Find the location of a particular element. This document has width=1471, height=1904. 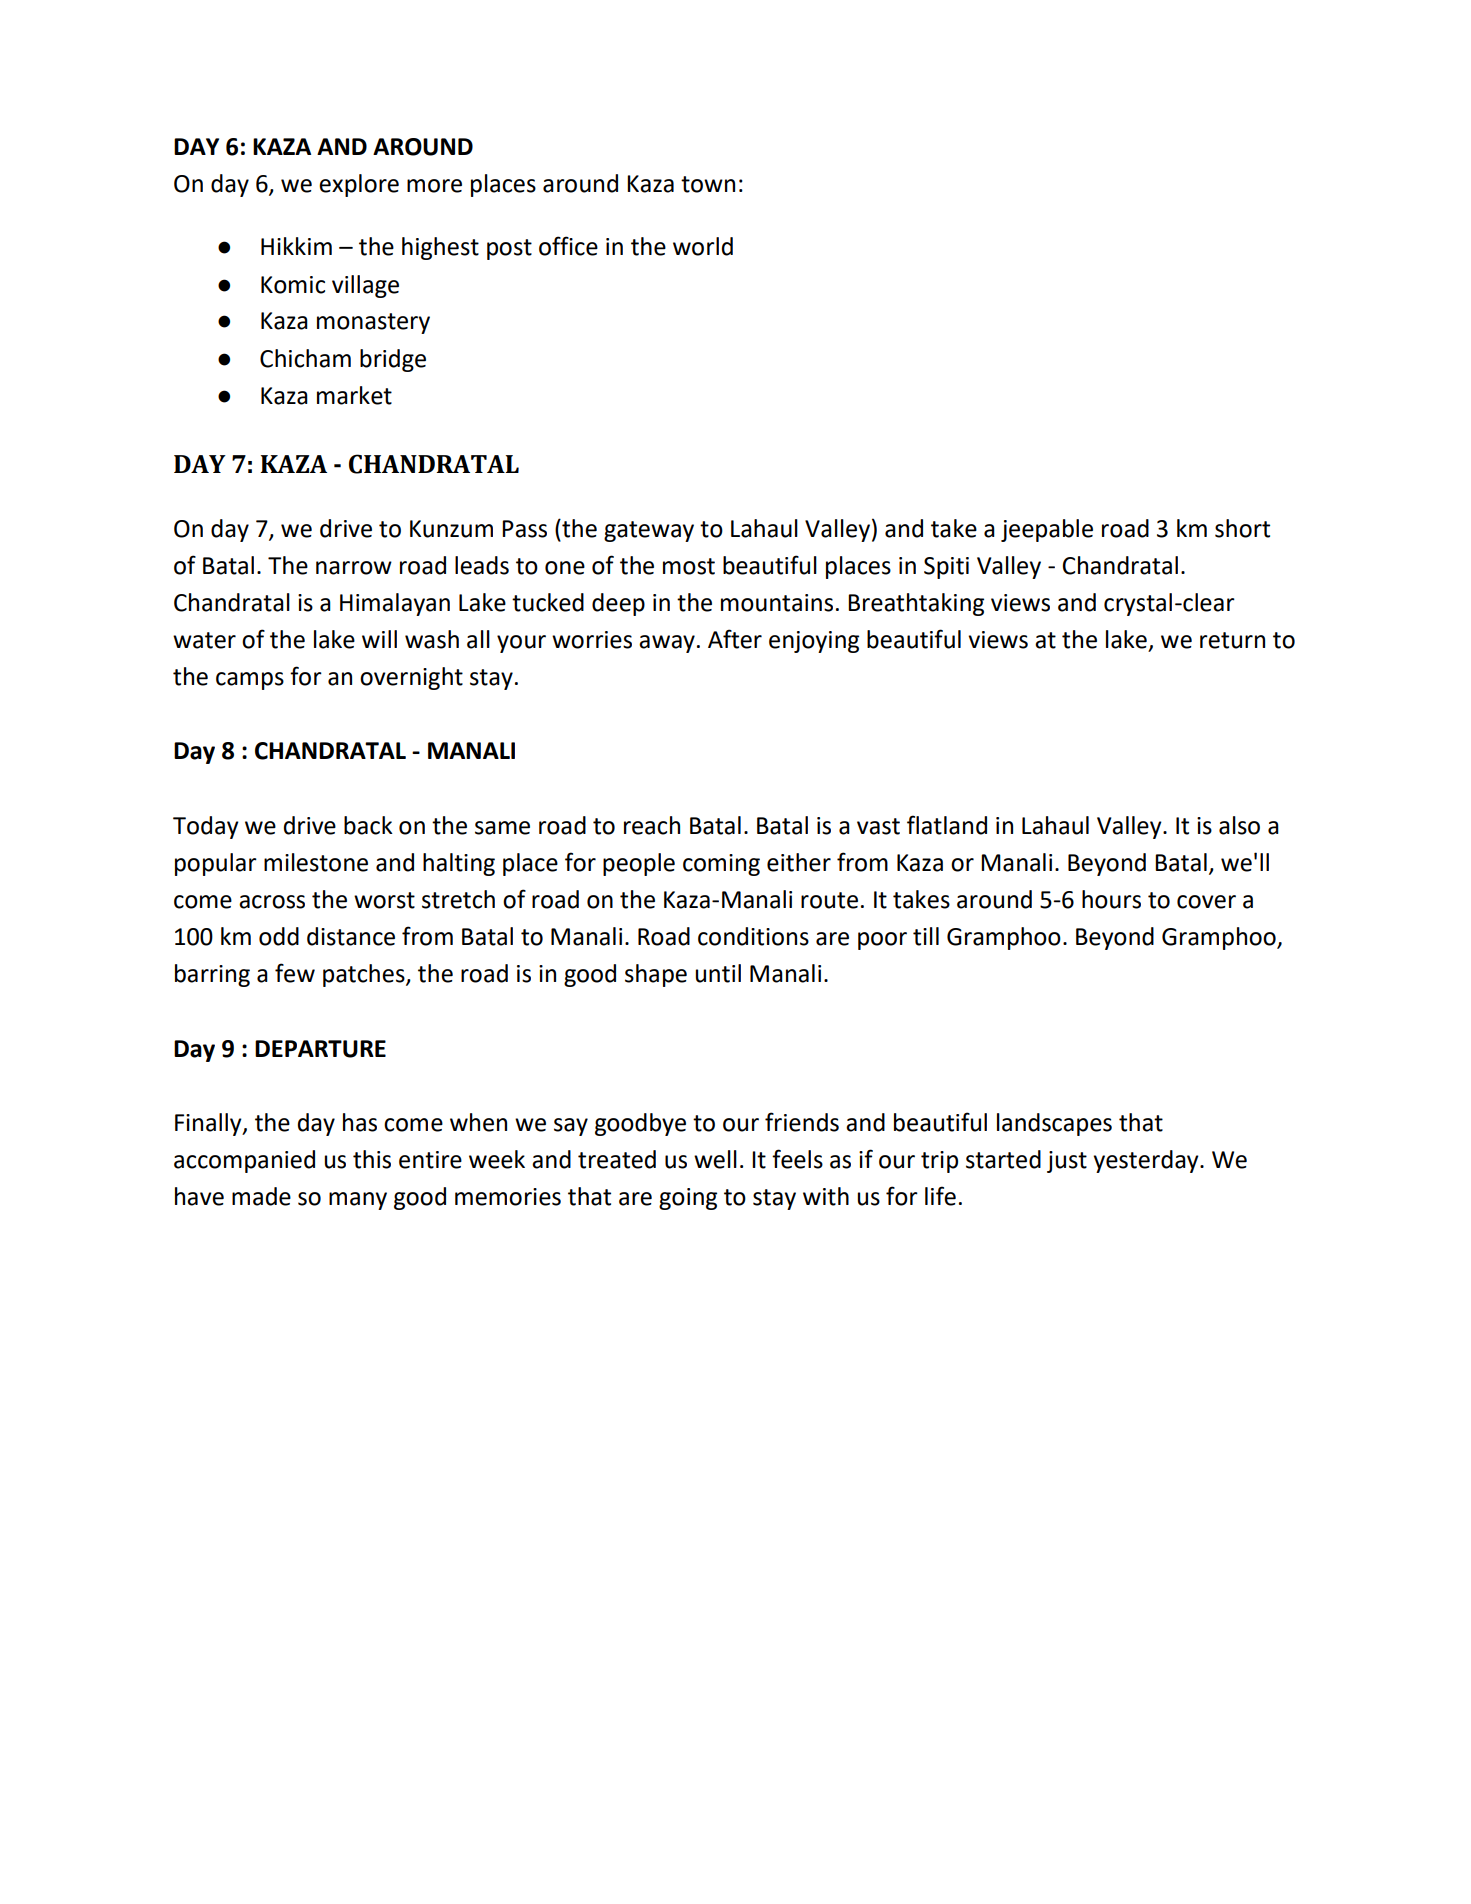

this is located at coordinates (372, 1159).
